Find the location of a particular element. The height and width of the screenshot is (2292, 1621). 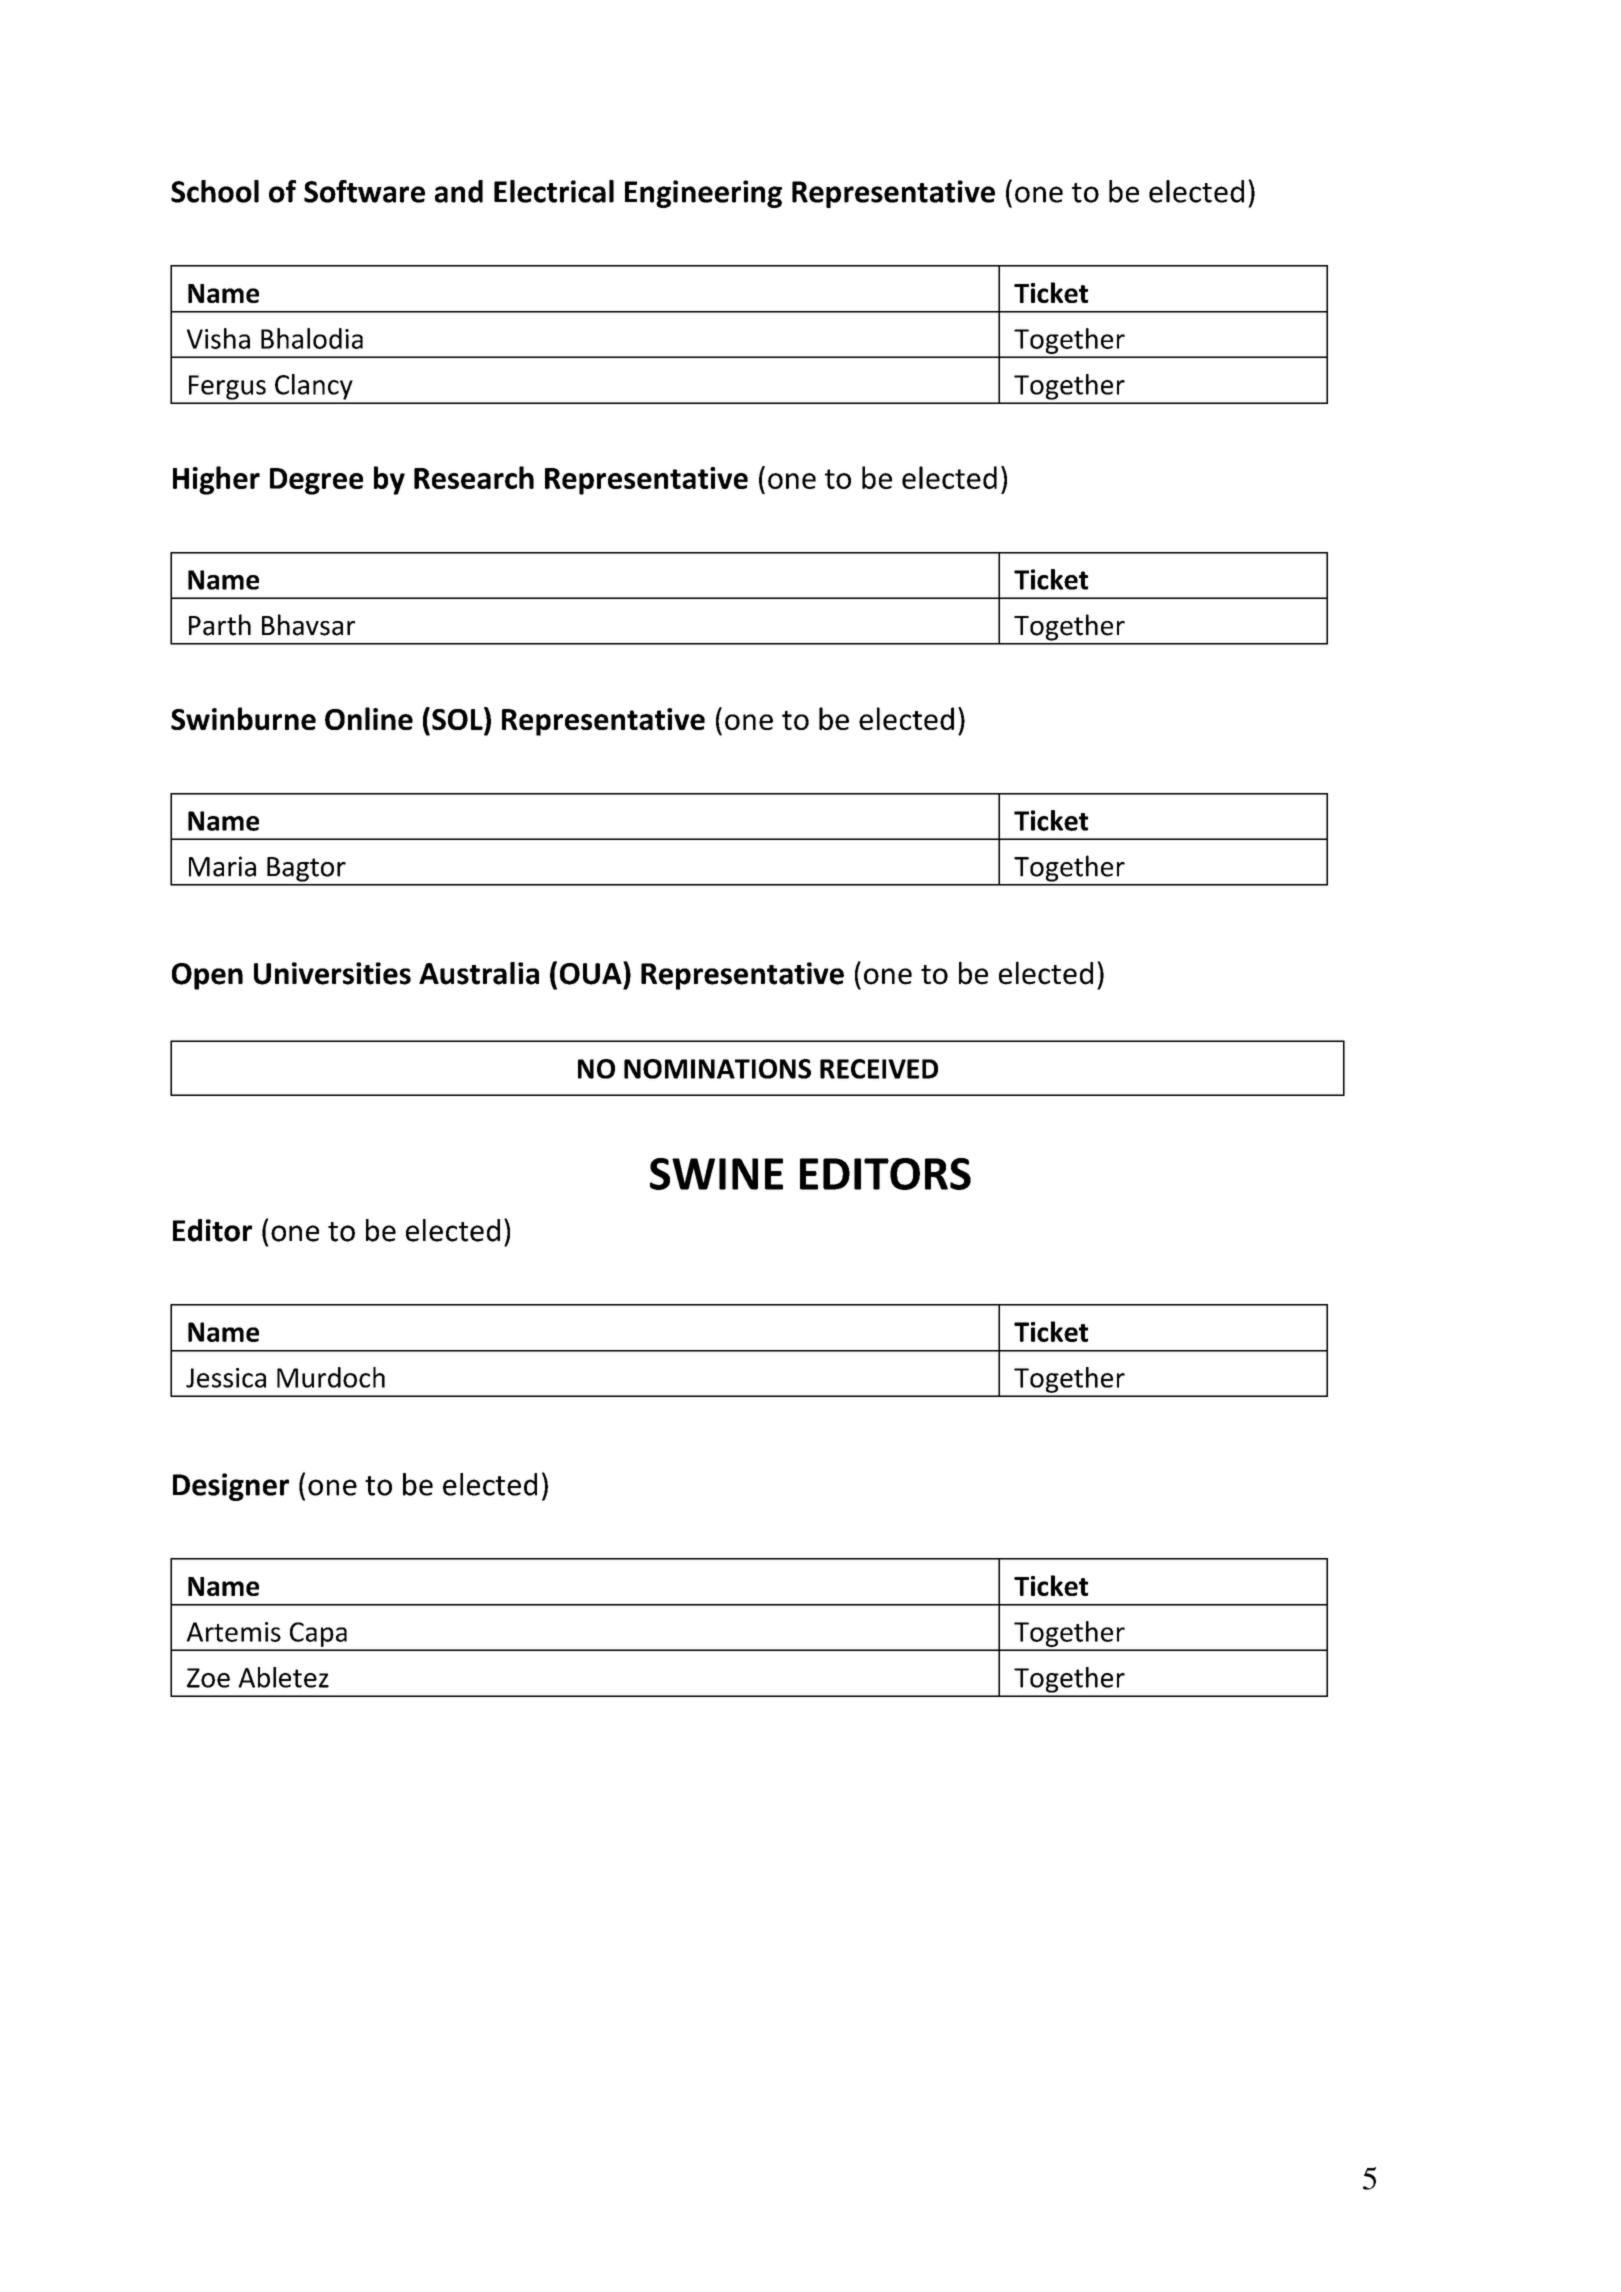

School is located at coordinates (215, 191).
